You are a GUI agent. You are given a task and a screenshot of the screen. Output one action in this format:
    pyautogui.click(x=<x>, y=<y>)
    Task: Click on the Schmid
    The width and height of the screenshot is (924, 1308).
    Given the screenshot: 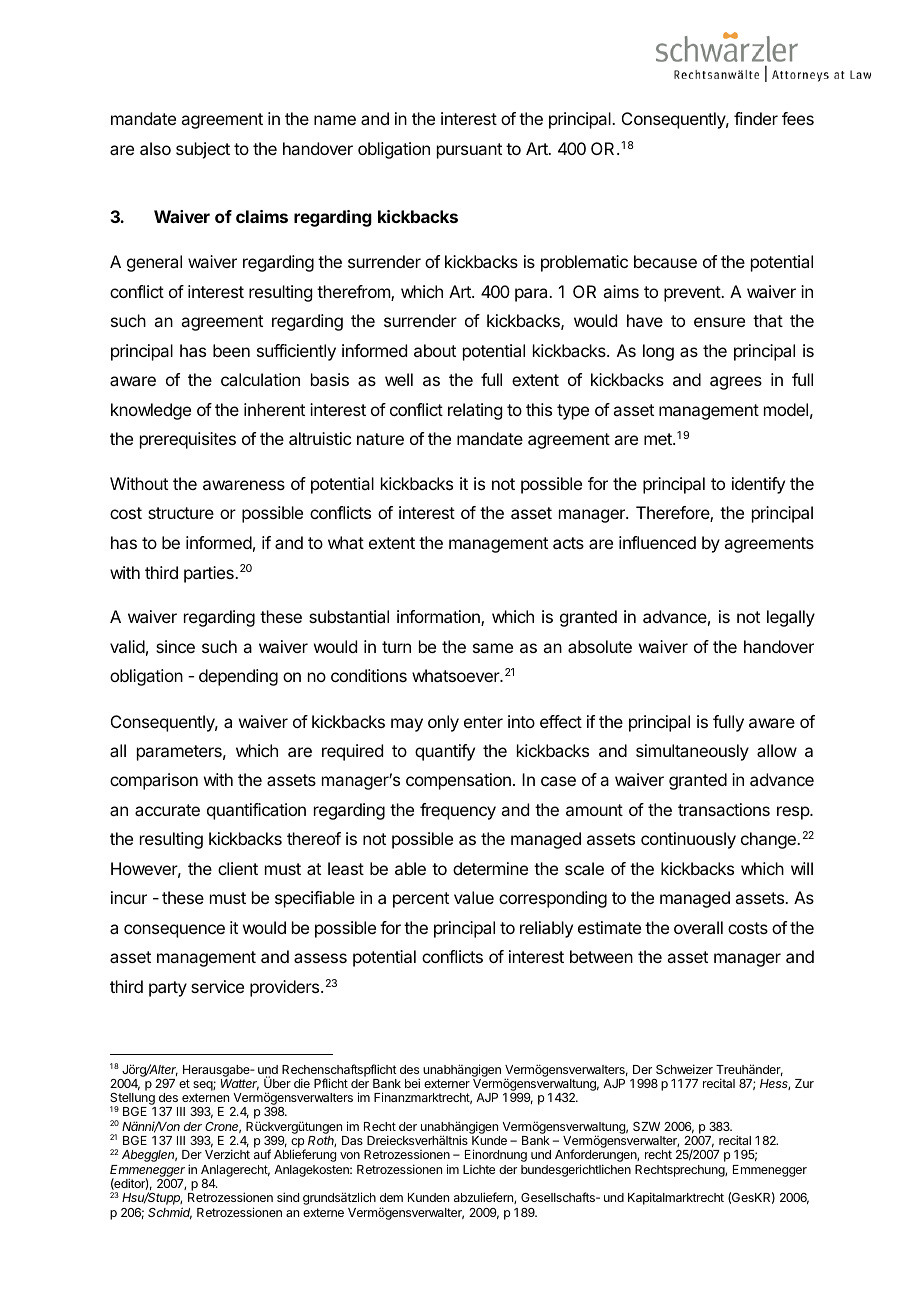 What is the action you would take?
    pyautogui.click(x=170, y=1213)
